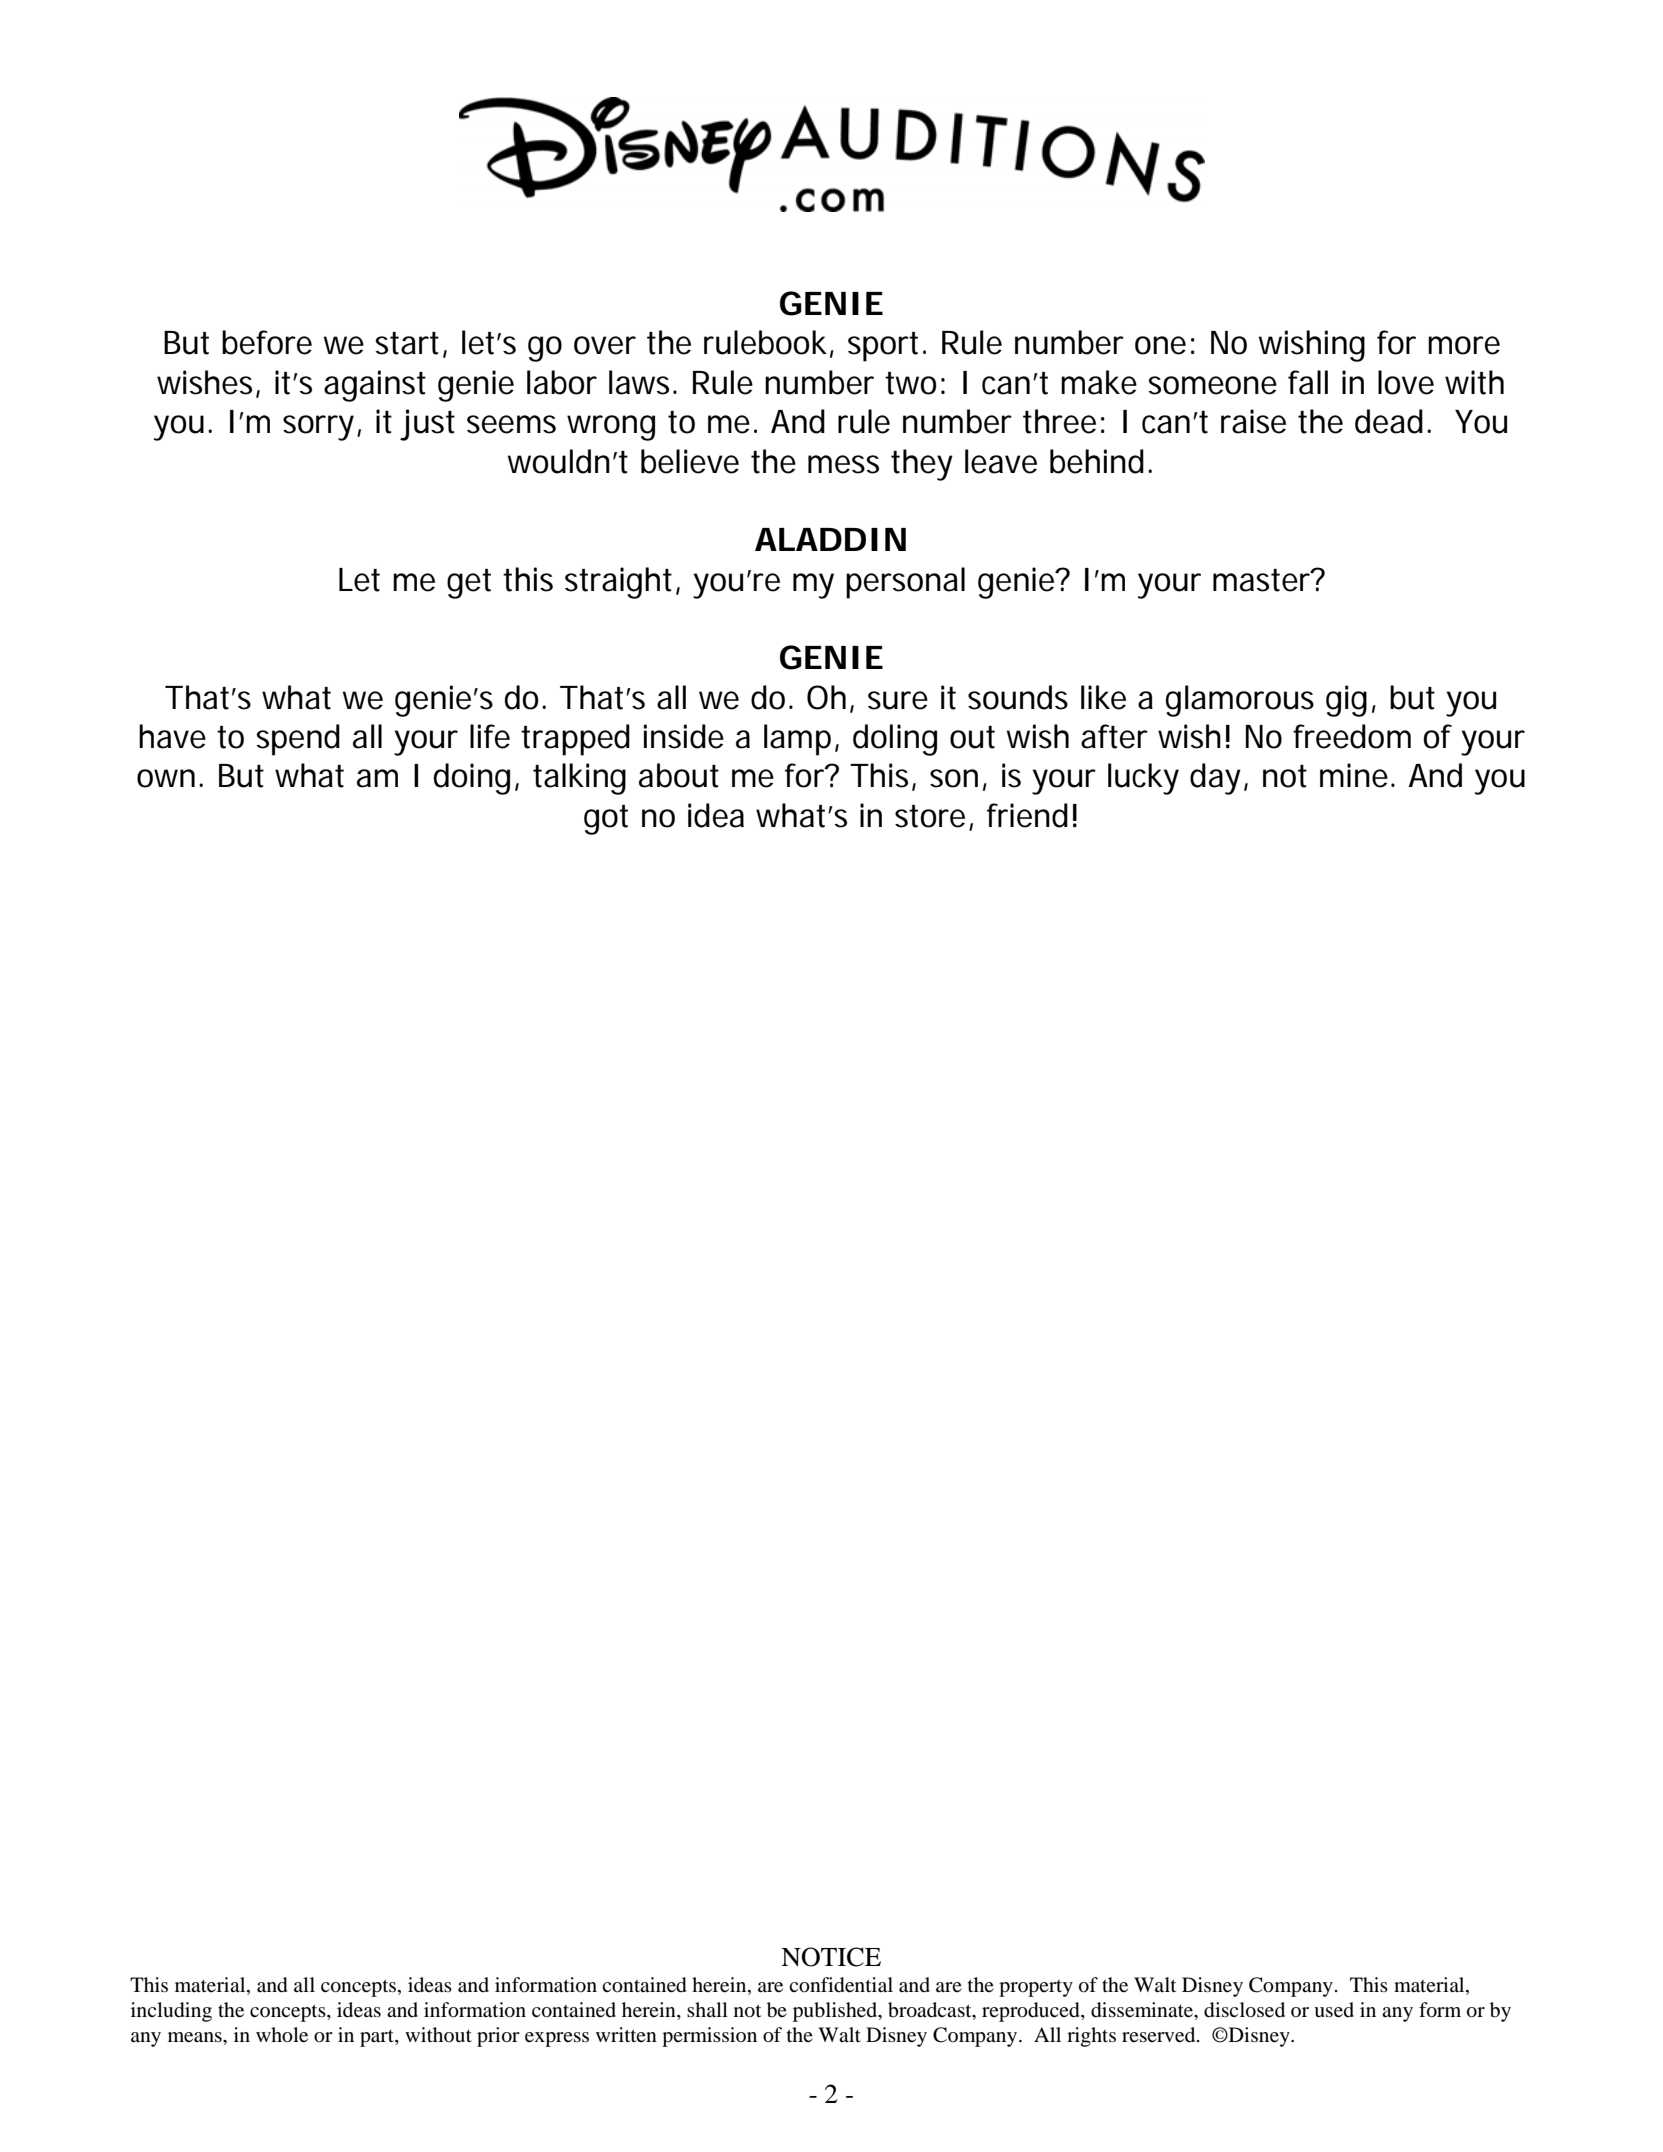  What do you see at coordinates (318, 428) in the image?
I see `sorry` at bounding box center [318, 428].
